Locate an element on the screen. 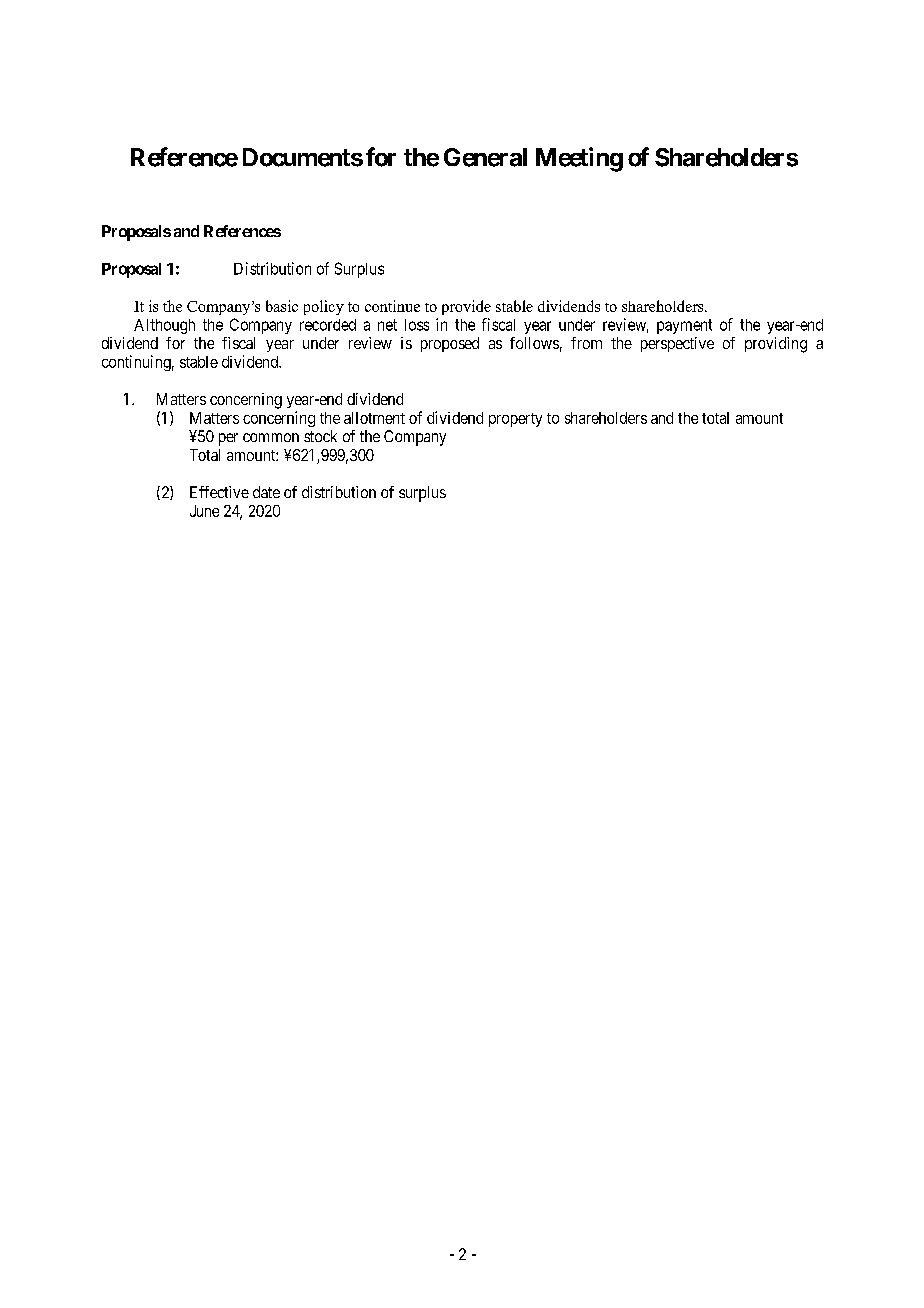  policy is located at coordinates (324, 307).
